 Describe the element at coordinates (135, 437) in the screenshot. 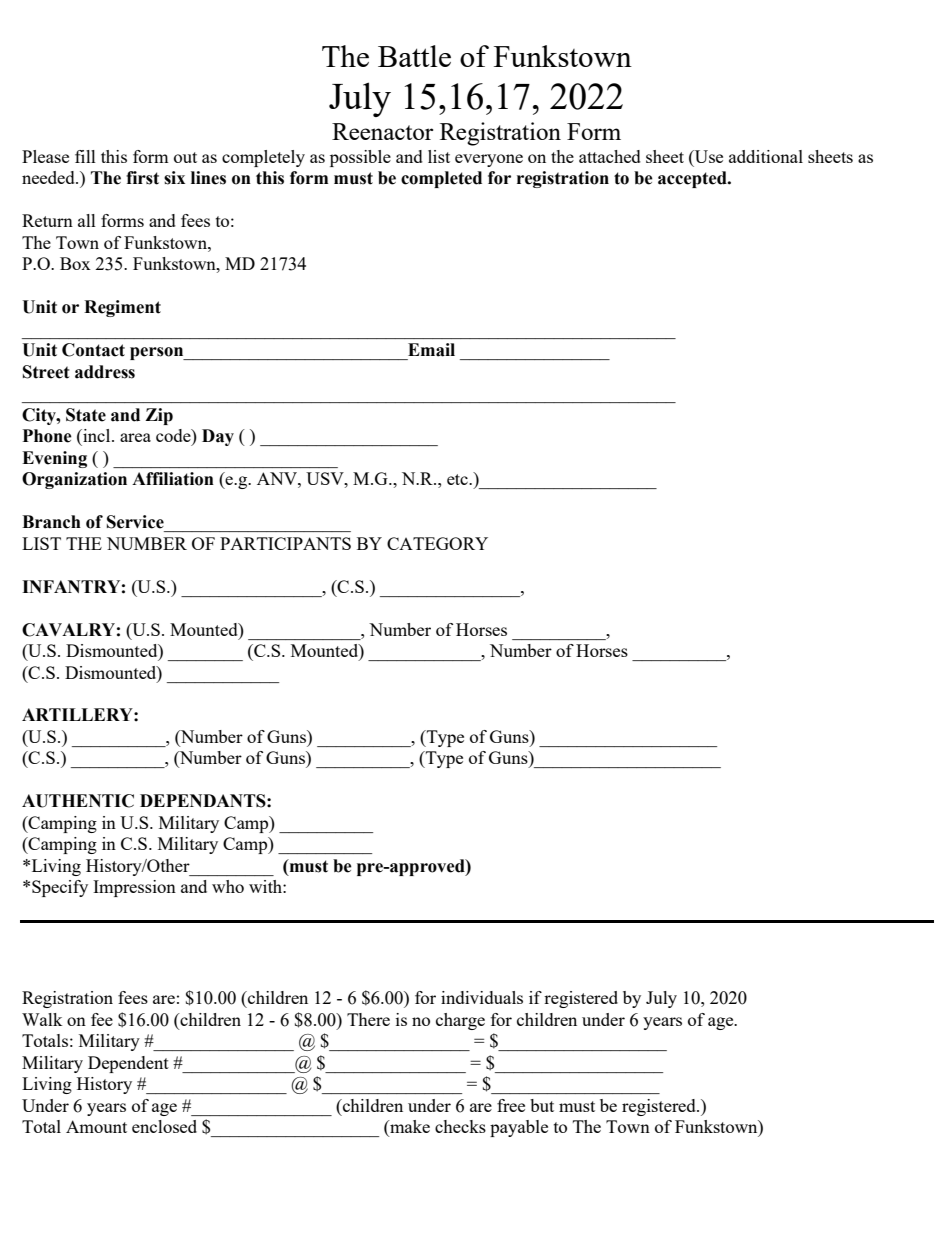

I see `area` at that location.
